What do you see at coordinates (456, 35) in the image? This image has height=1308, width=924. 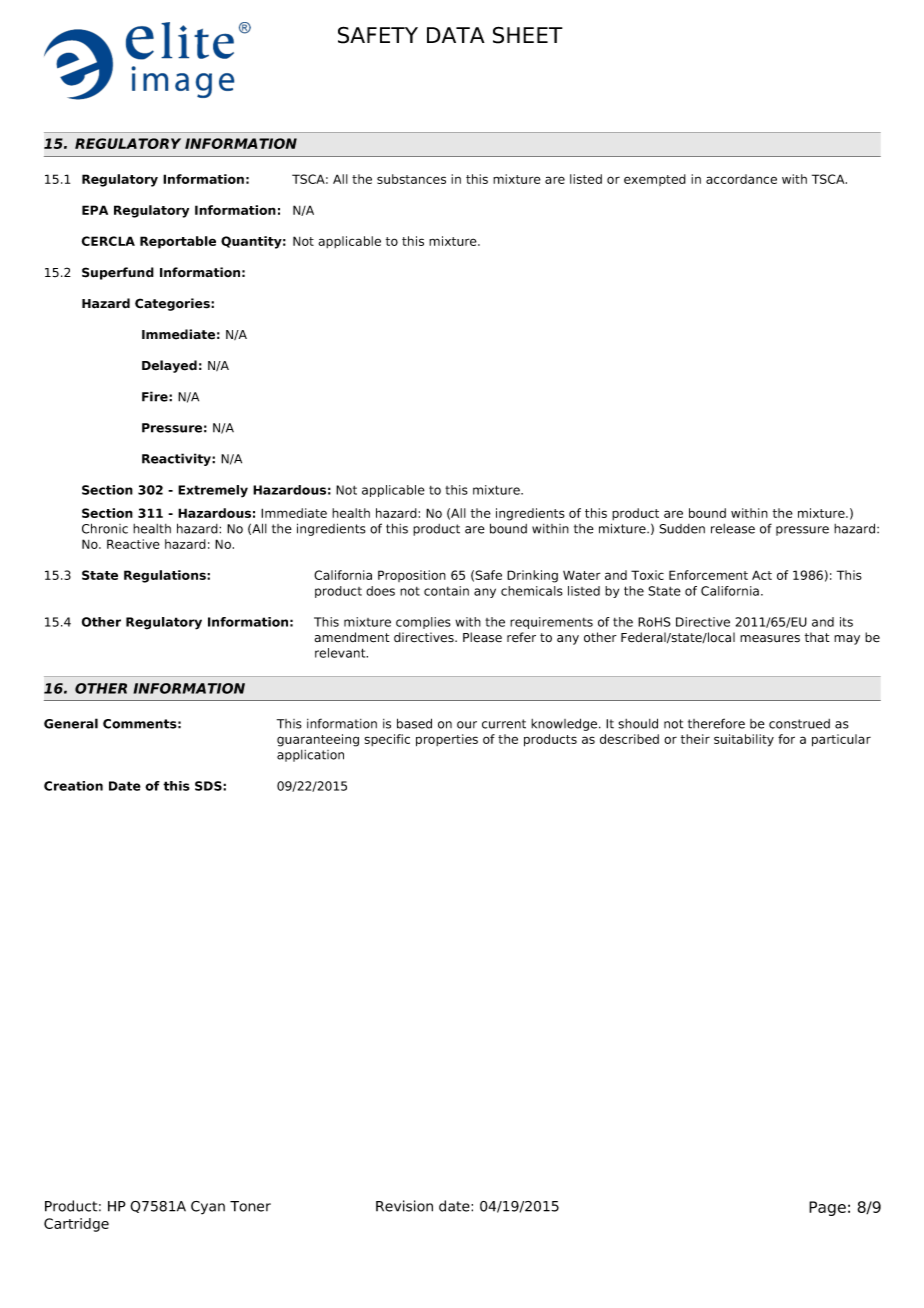 I see `DATA` at bounding box center [456, 35].
